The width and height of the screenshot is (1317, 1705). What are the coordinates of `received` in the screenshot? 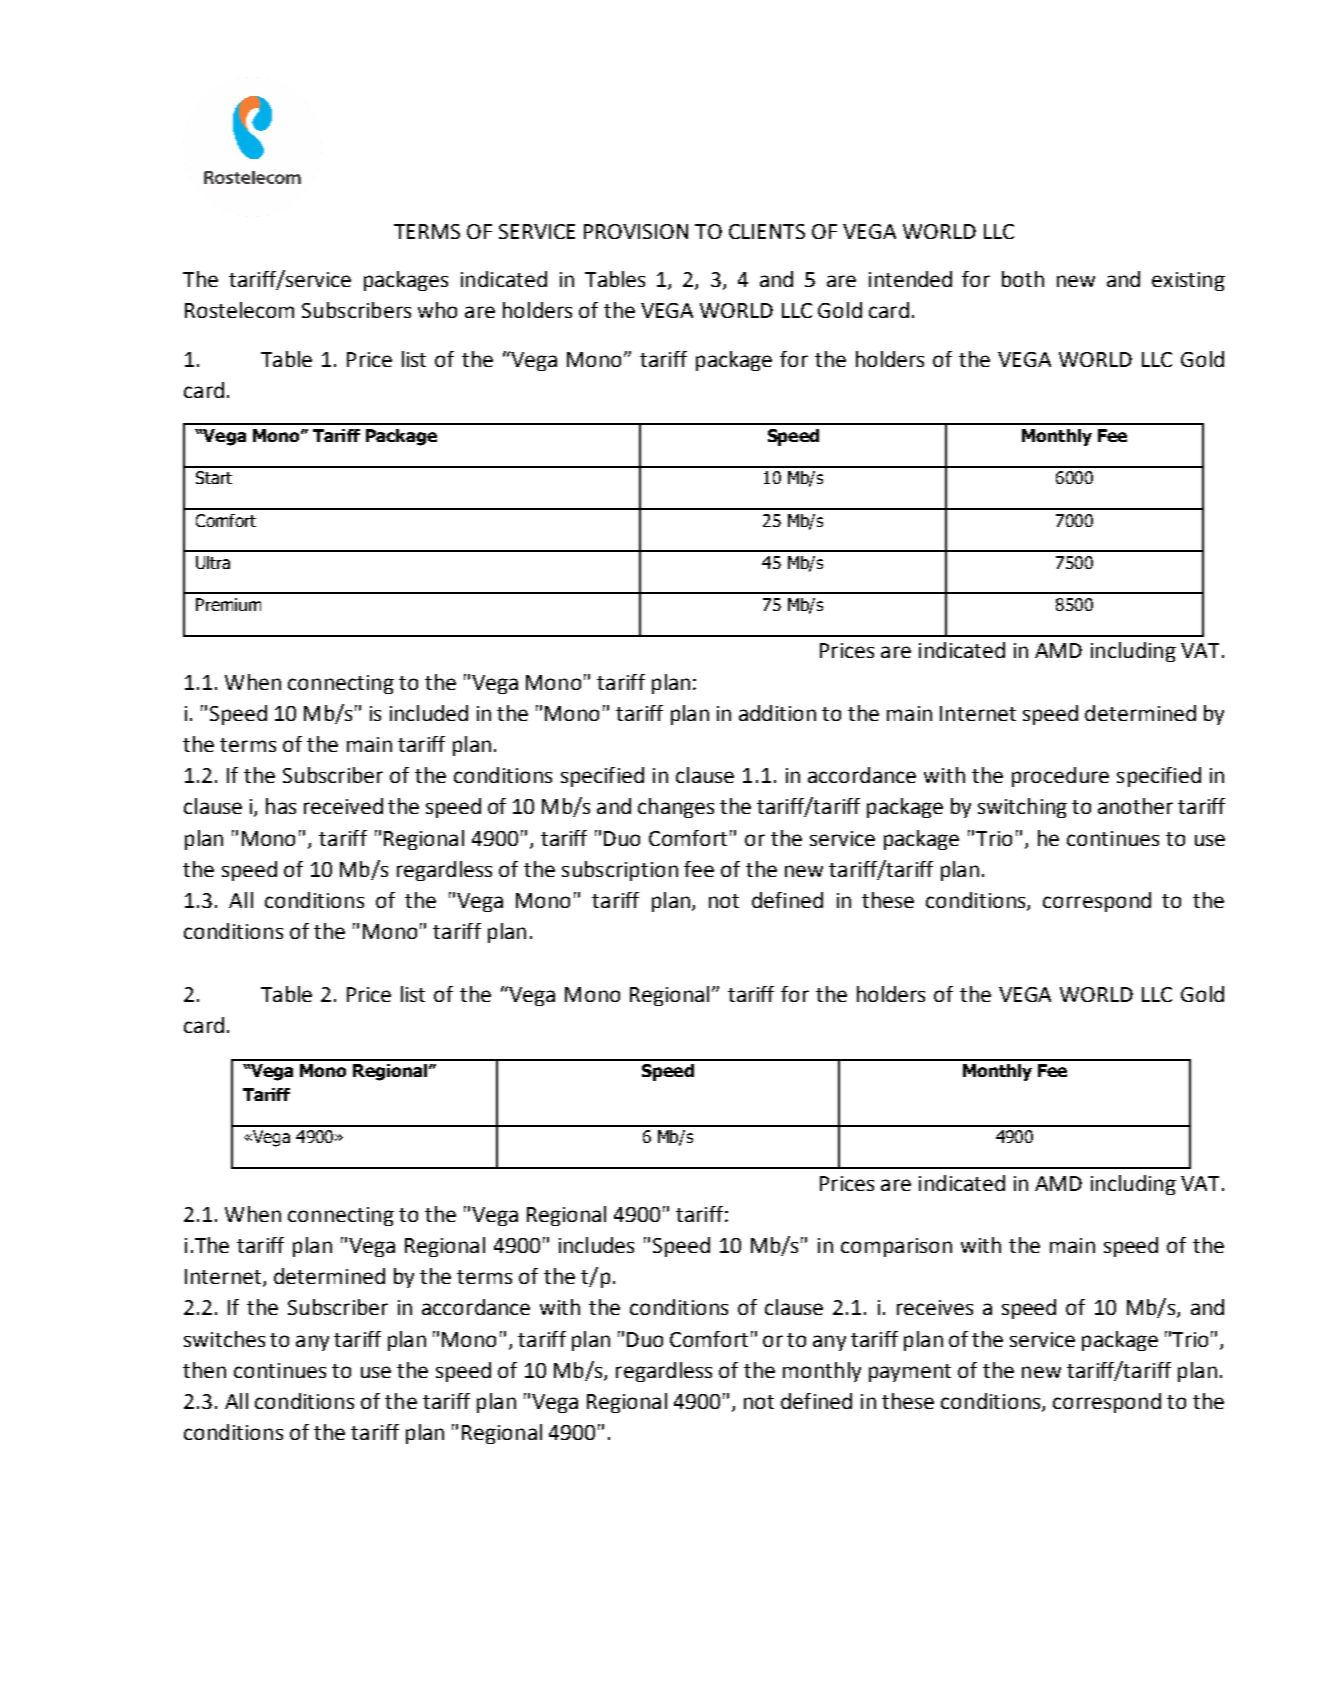 It's located at (343, 806).
